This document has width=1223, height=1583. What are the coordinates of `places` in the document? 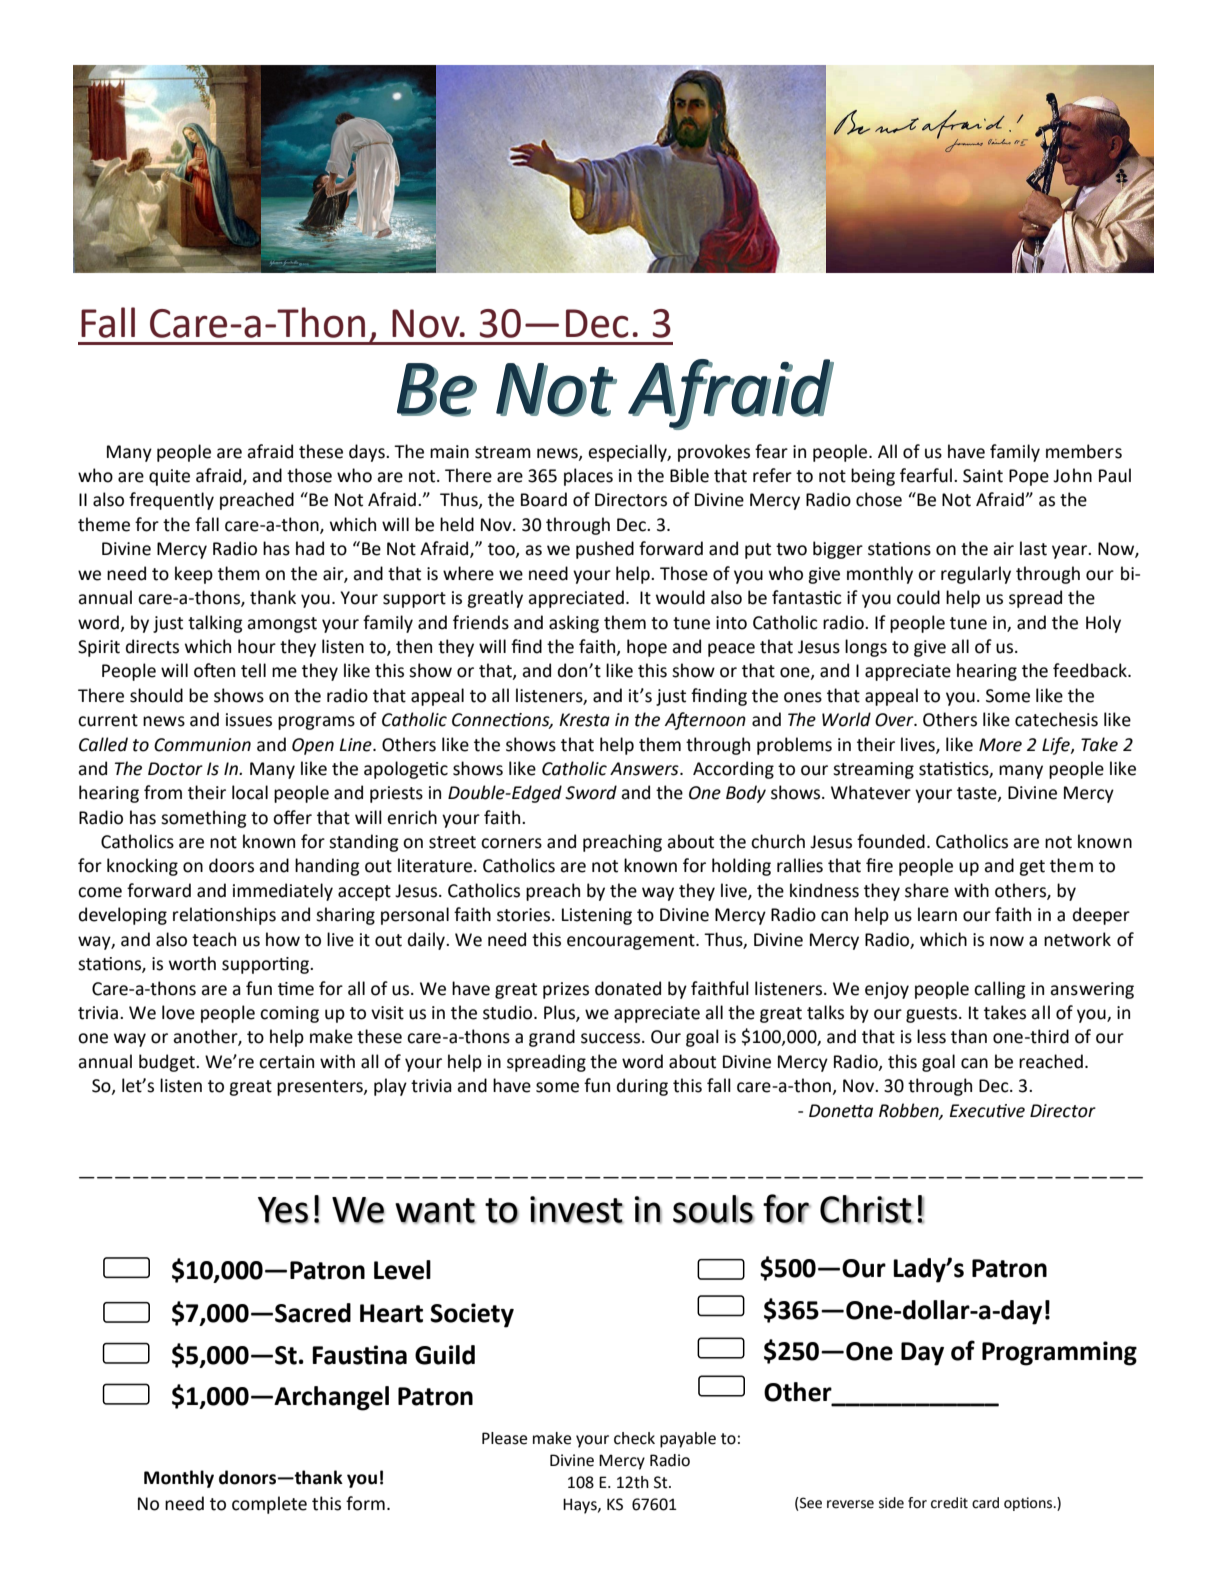 It's located at (588, 477).
